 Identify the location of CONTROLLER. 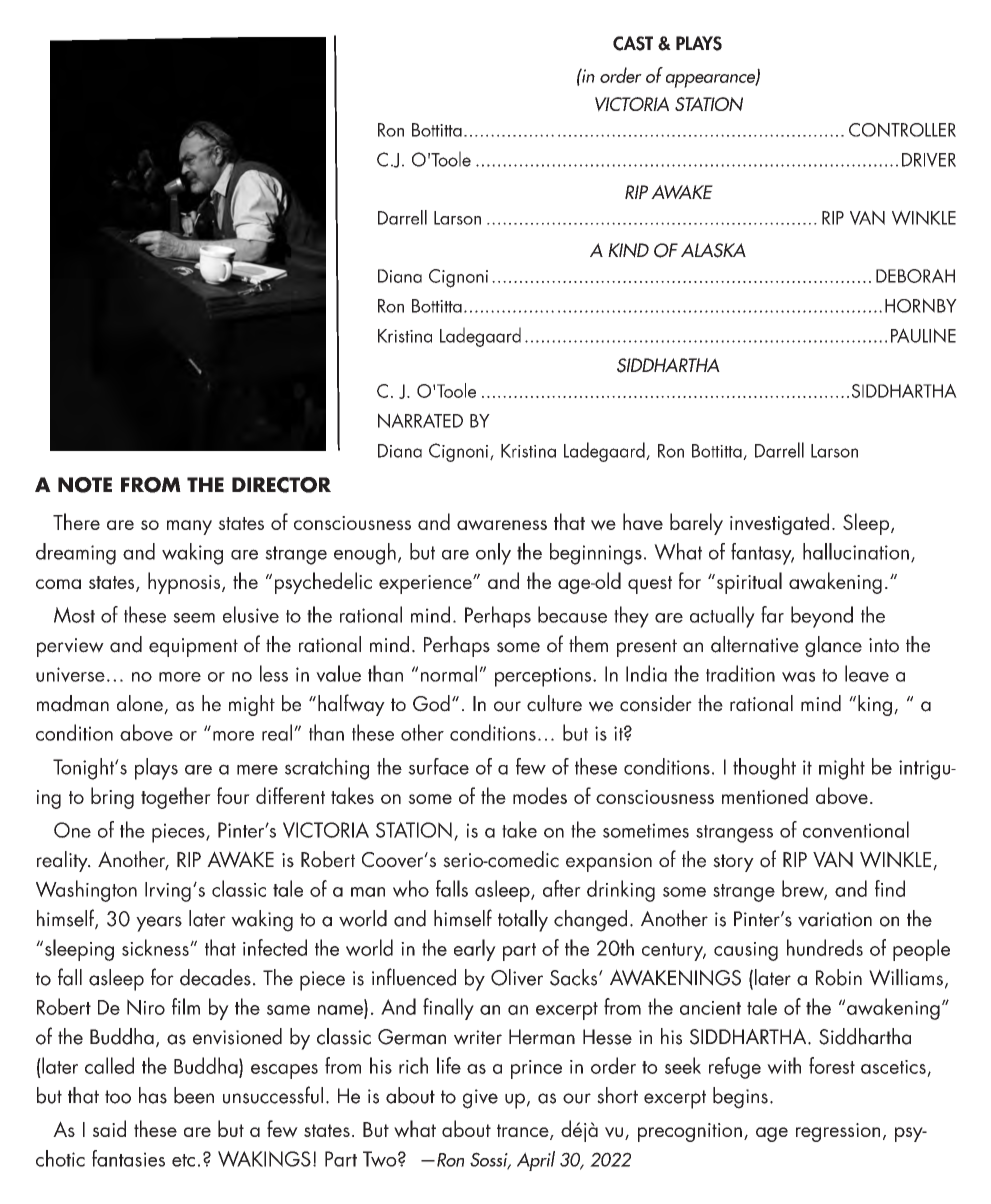
(902, 130).
